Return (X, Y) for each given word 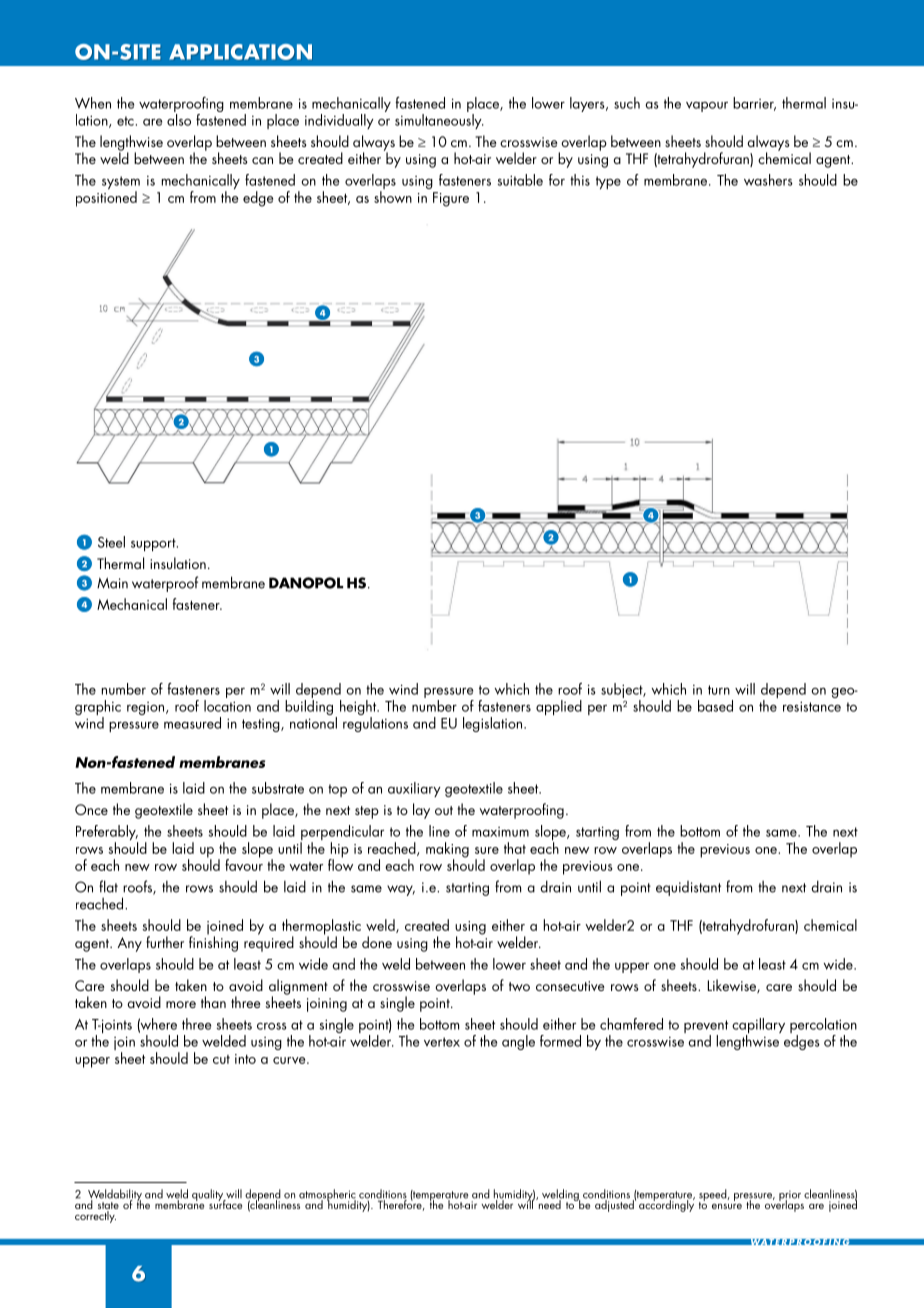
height (359, 709)
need (549, 1203)
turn (719, 690)
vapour (707, 106)
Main (112, 583)
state (108, 1207)
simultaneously (439, 121)
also (179, 120)
